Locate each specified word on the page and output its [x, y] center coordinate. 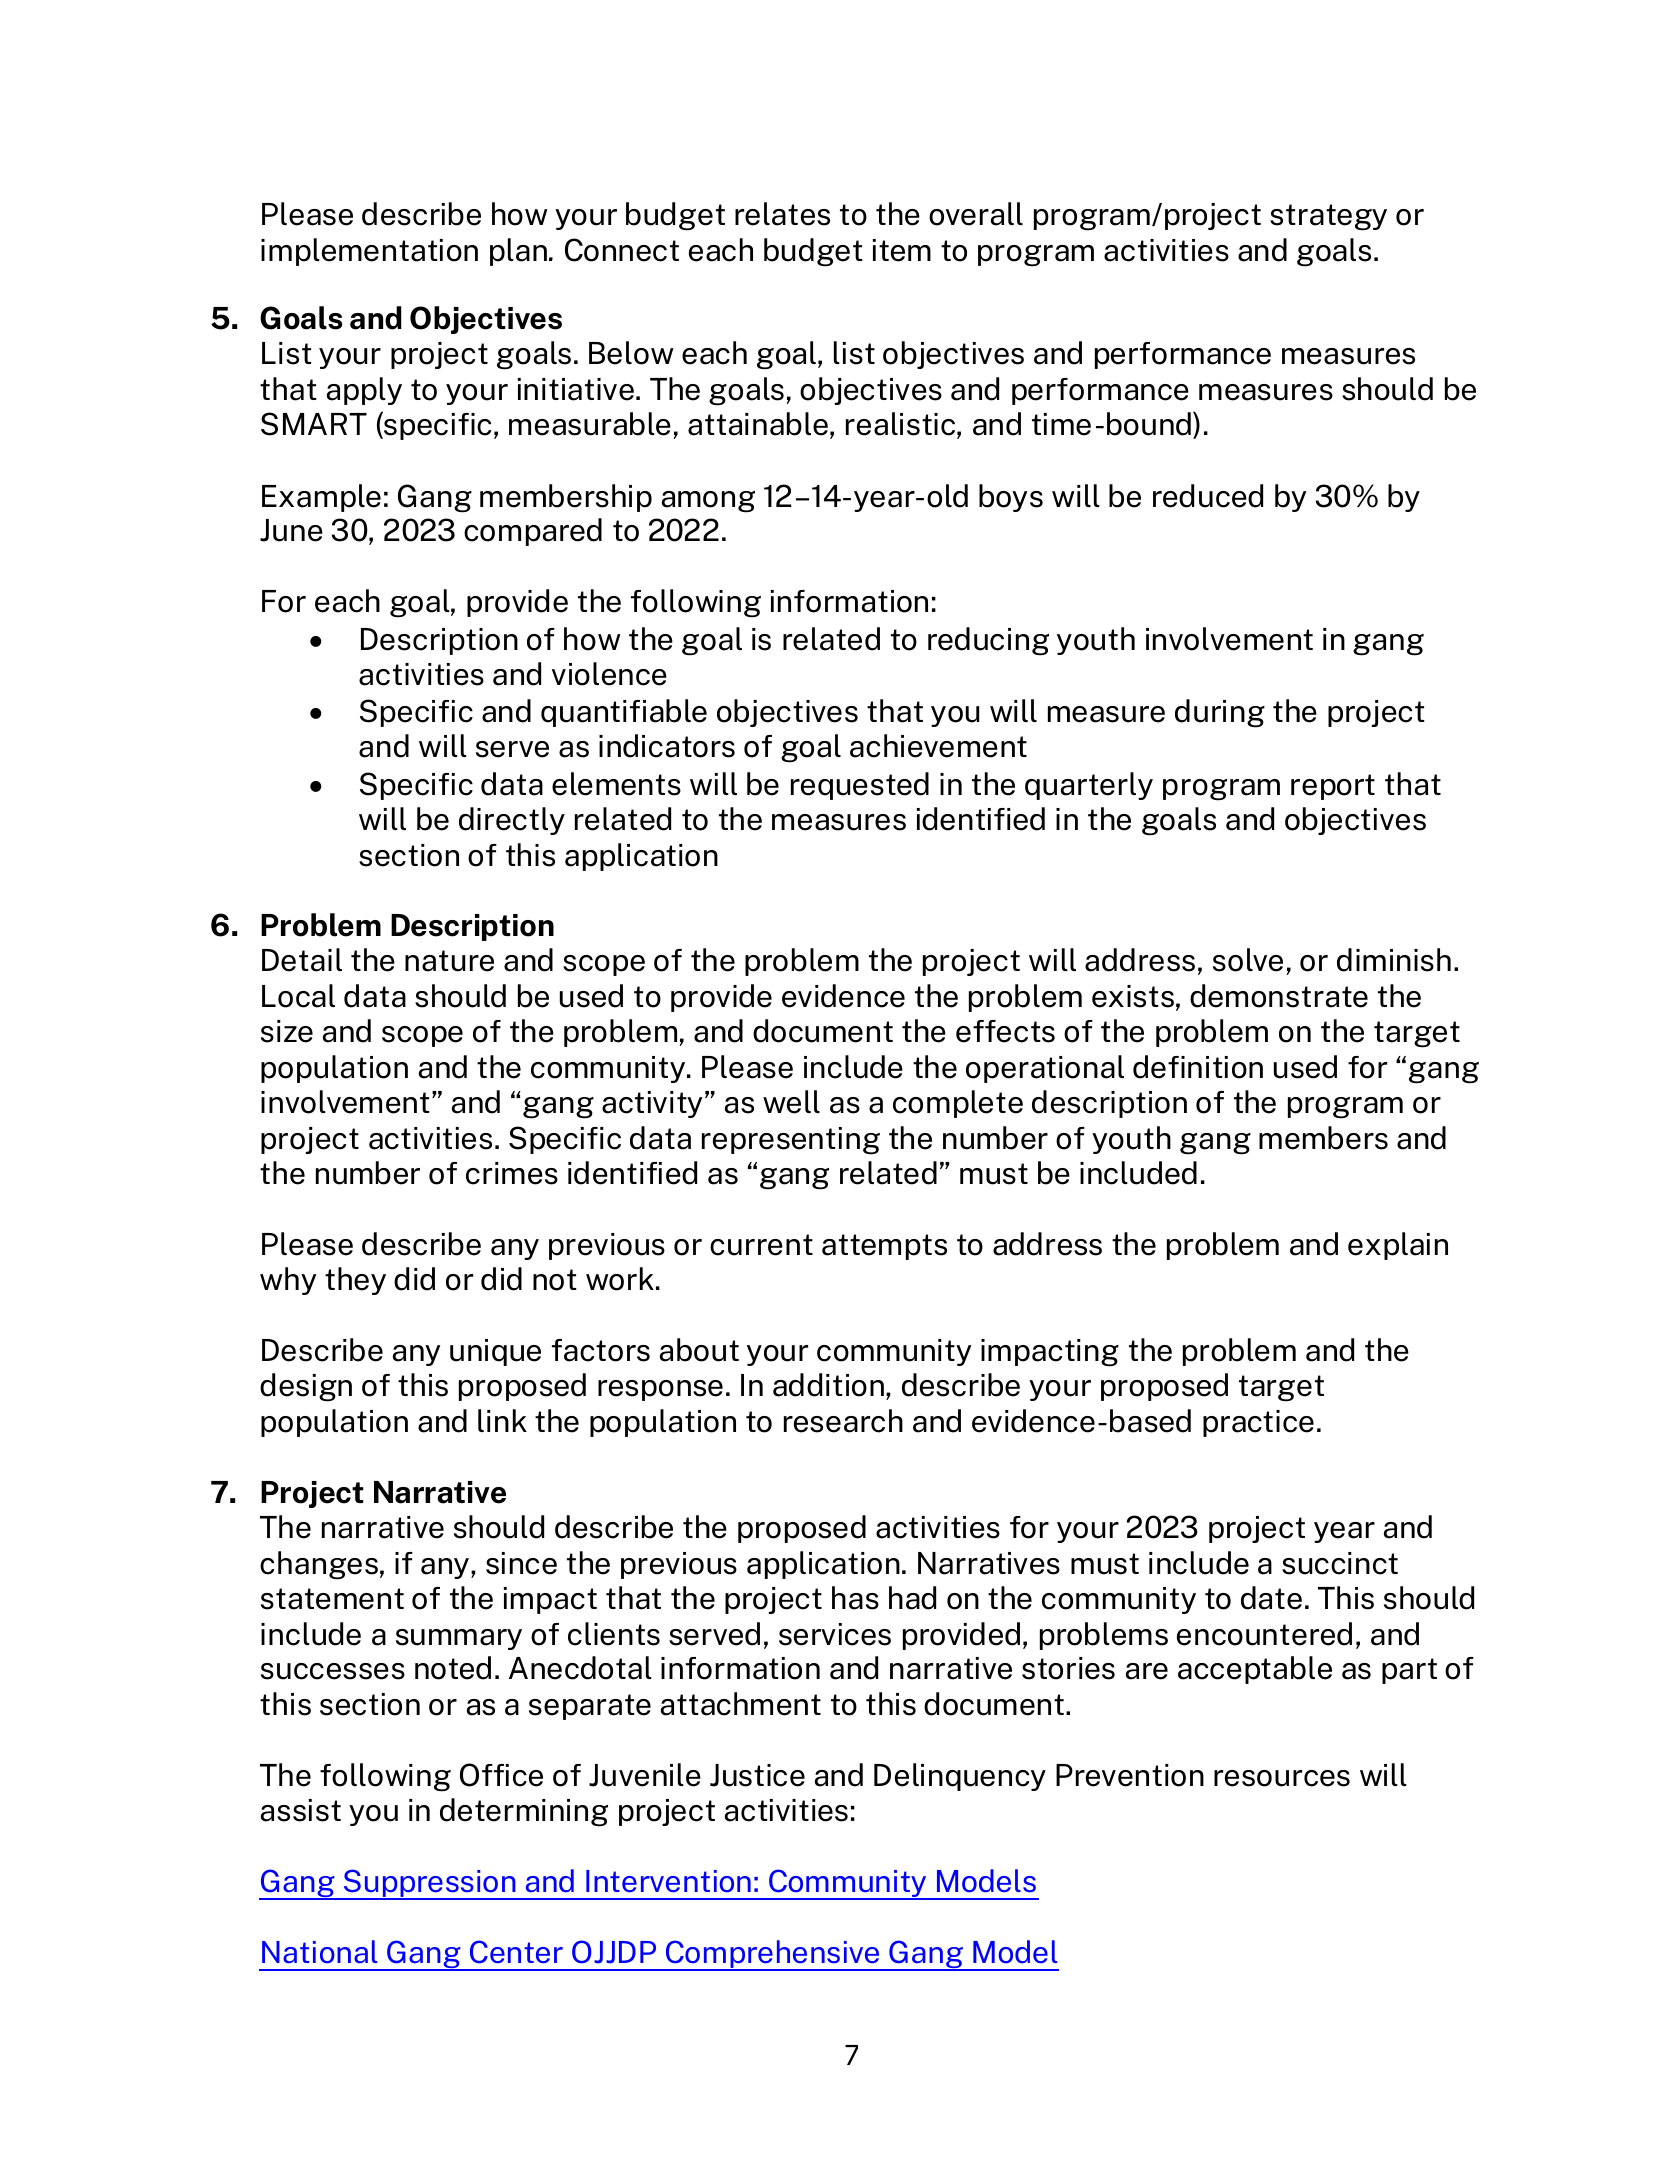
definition [1198, 1067]
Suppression [429, 1884]
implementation [369, 252]
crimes [512, 1173]
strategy [1328, 217]
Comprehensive [772, 1955]
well [791, 1102]
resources [1282, 1778]
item [902, 250]
